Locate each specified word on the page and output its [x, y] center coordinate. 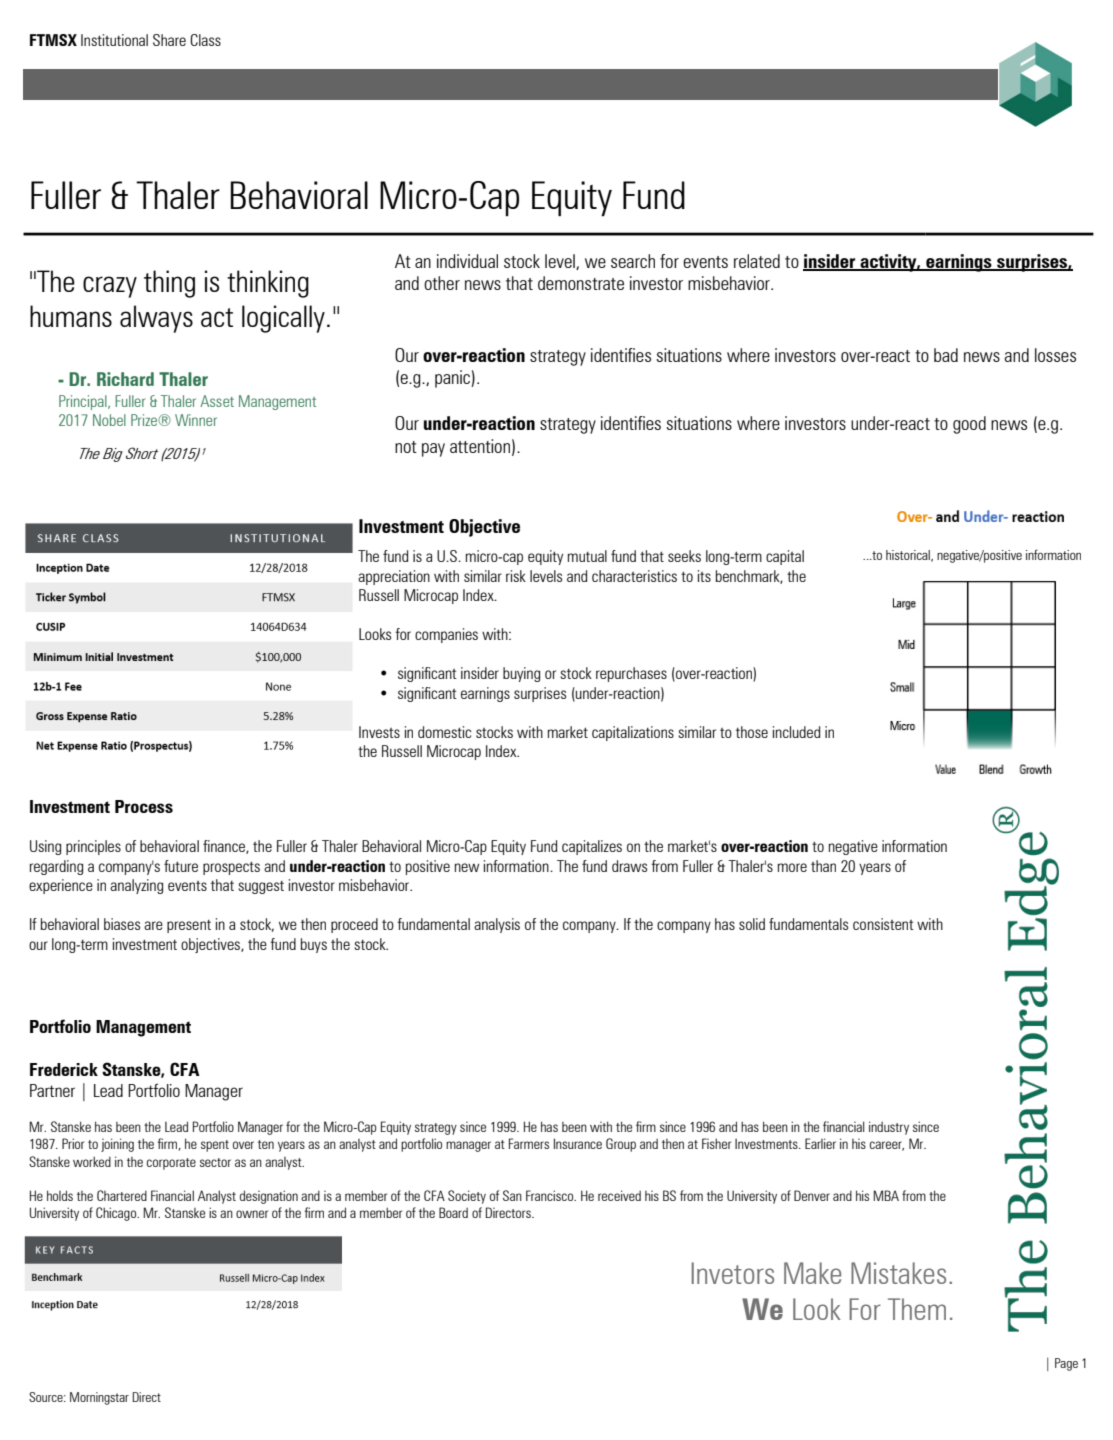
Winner [196, 420]
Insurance [578, 1143]
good [969, 425]
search [633, 261]
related [757, 261]
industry [889, 1128]
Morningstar [99, 1398]
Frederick [64, 1069]
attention [480, 446]
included [796, 732]
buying [521, 674]
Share [169, 40]
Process [144, 806]
